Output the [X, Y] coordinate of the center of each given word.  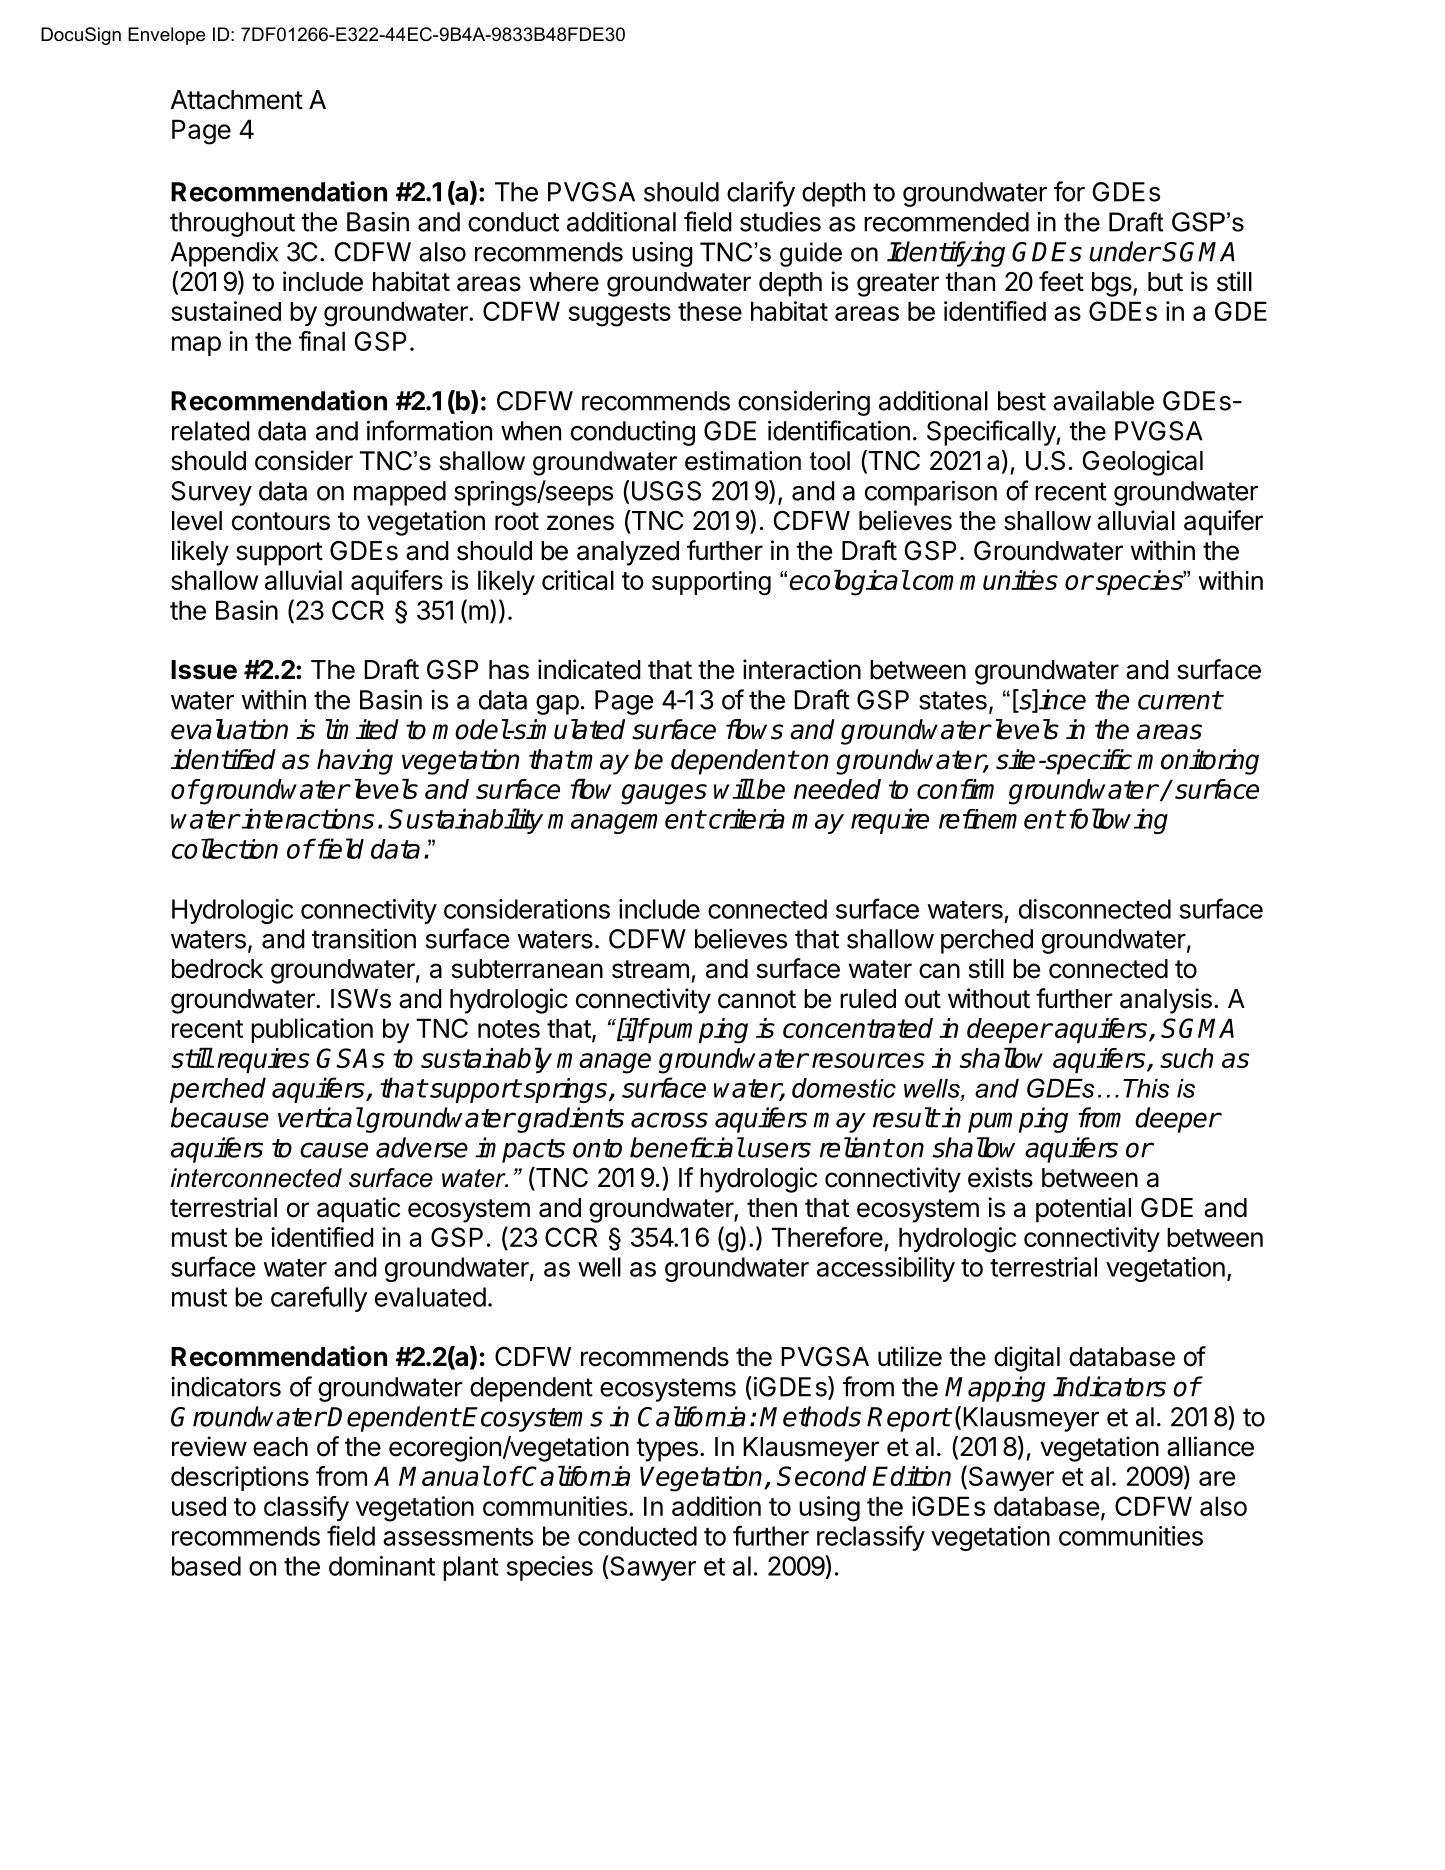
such [1186, 1058]
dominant [382, 1566]
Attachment [237, 100]
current [1180, 700]
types [667, 1450]
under [1125, 251]
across [669, 1120]
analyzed [628, 553]
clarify [761, 194]
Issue [204, 670]
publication [312, 1030]
